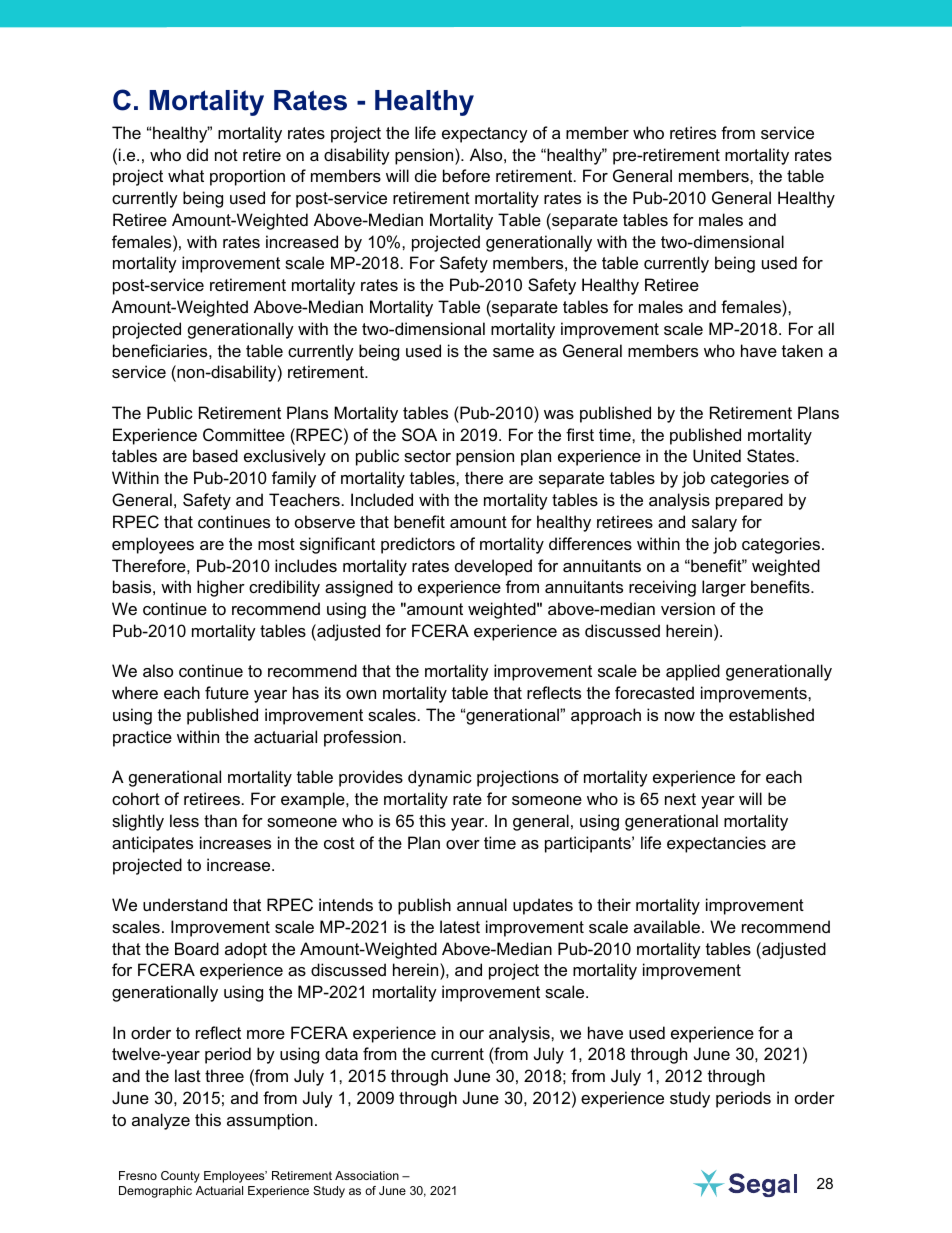  I want to click on expectancy, so click(485, 135).
